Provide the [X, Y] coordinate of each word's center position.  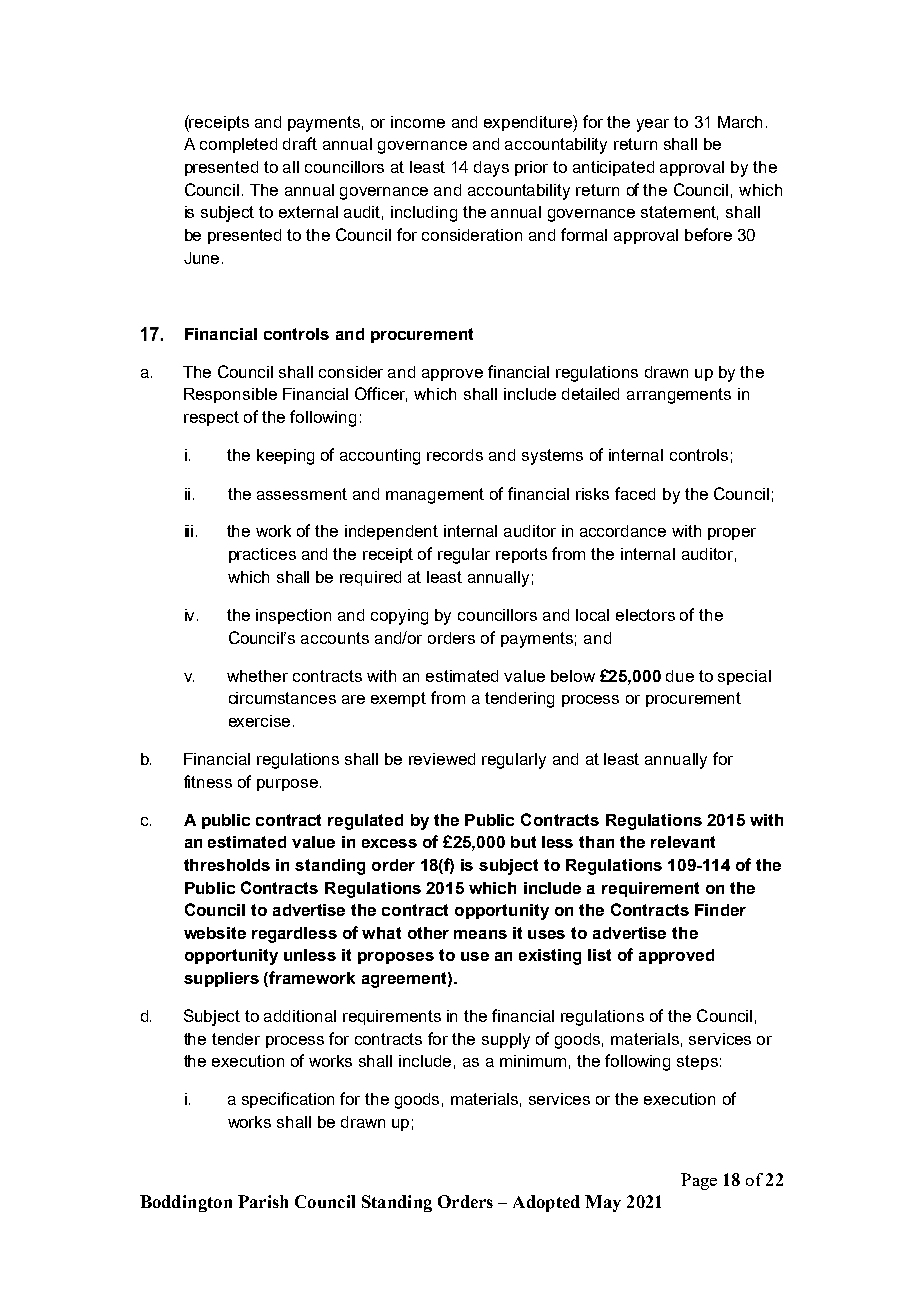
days [491, 169]
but [523, 842]
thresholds [227, 865]
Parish [263, 1201]
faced [635, 493]
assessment [302, 494]
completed [238, 145]
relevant [683, 842]
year [653, 125]
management [435, 496]
